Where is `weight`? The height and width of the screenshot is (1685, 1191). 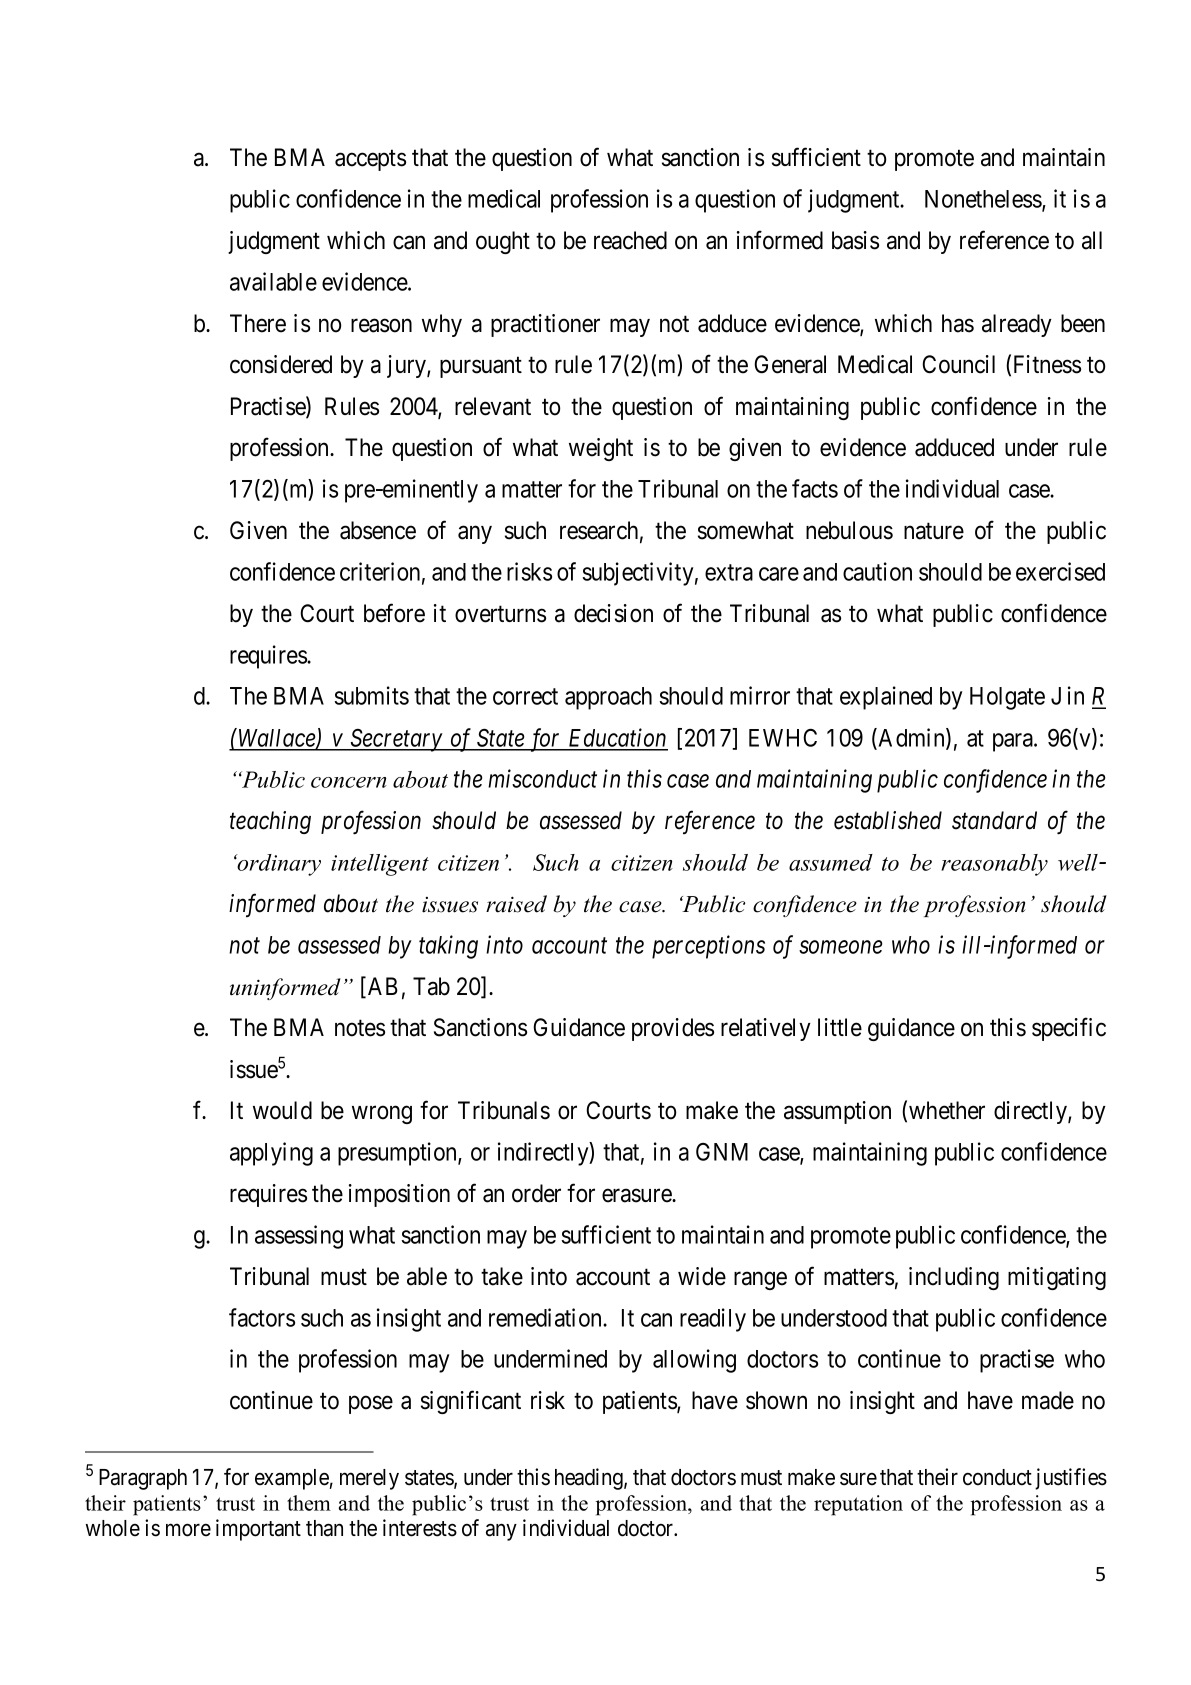
weight is located at coordinates (601, 449).
